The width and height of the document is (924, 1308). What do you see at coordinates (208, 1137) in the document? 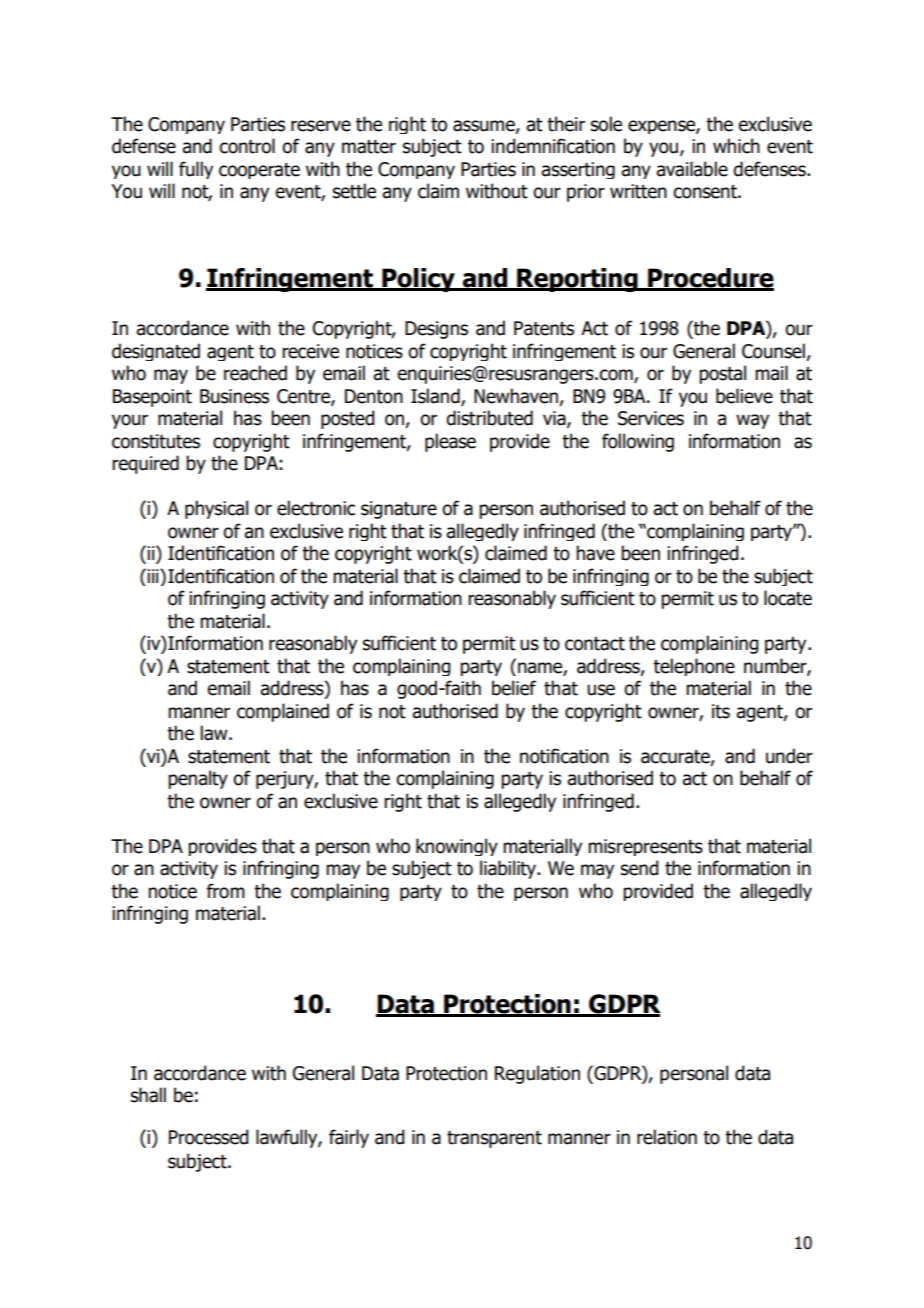
I see `Processed` at bounding box center [208, 1137].
